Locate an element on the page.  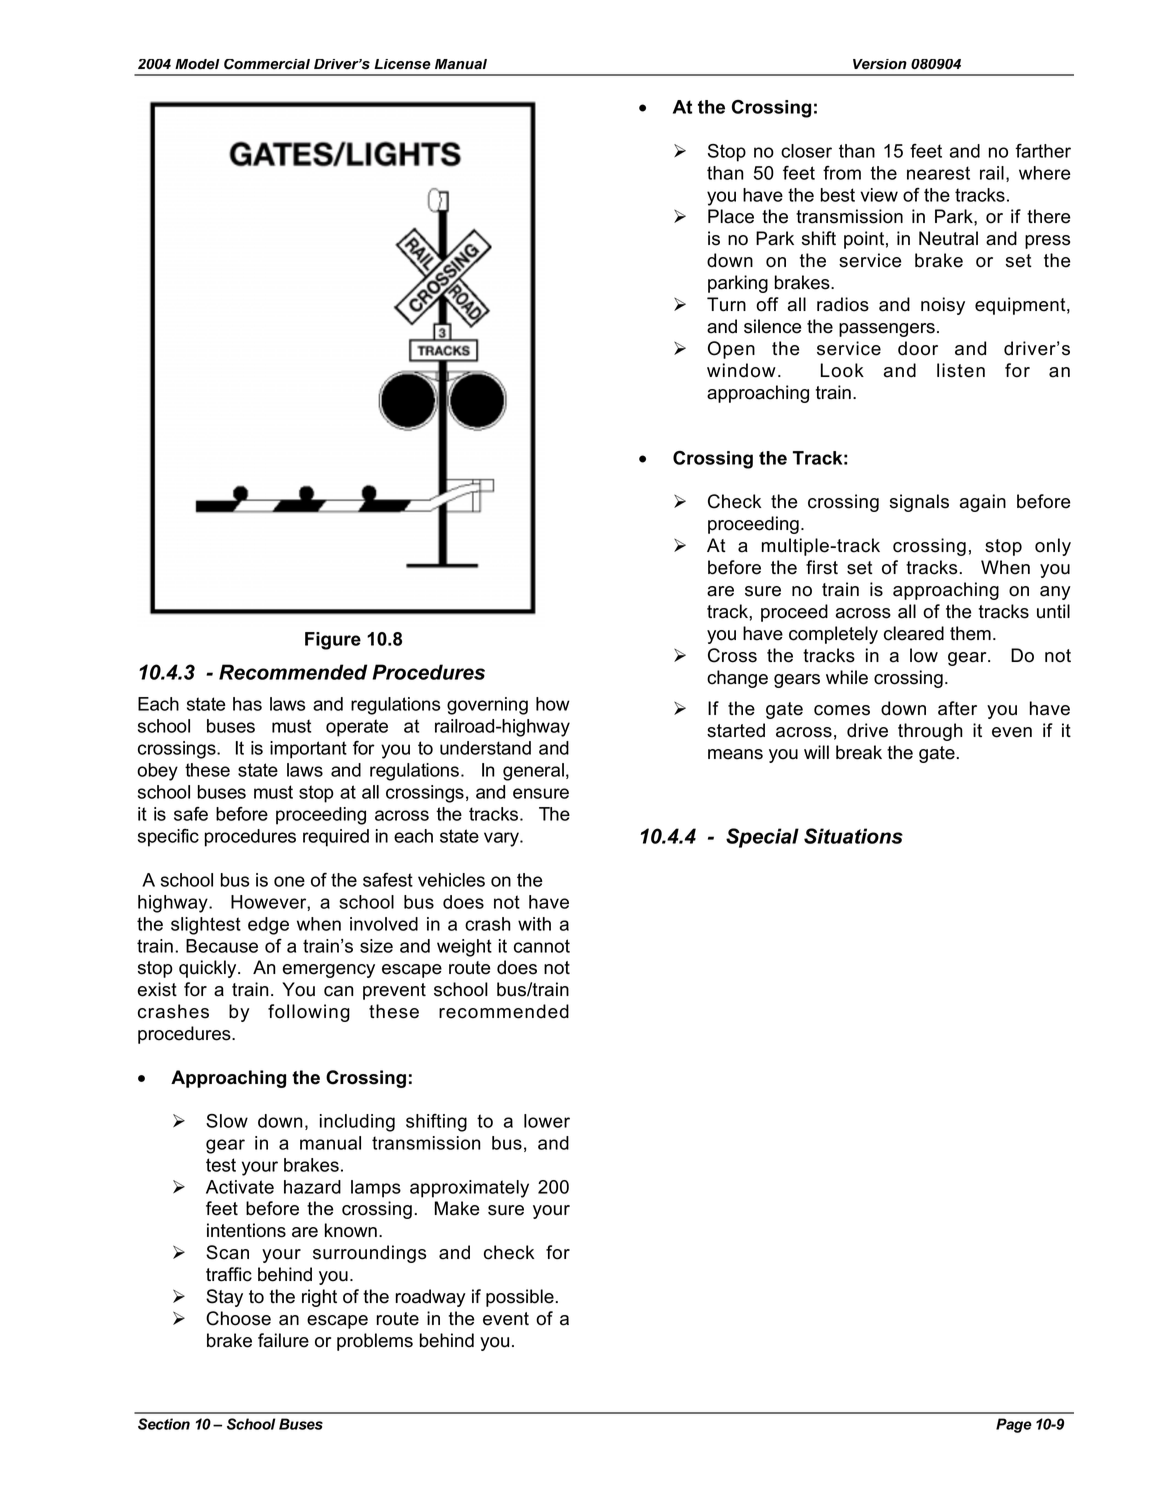
Commercial is located at coordinates (267, 64).
